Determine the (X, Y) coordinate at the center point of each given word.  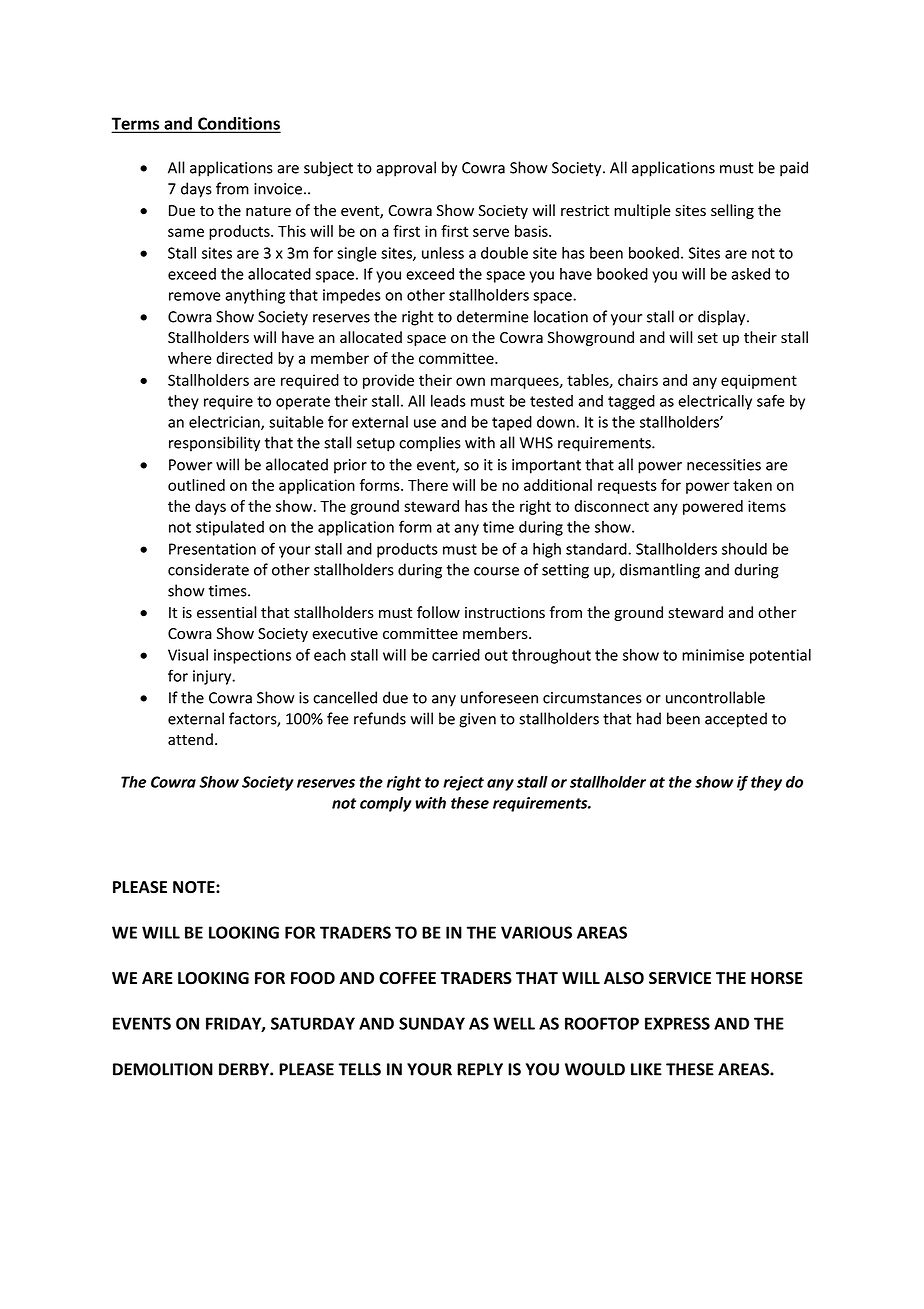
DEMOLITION (163, 1069)
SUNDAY (432, 1023)
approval (406, 169)
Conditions (238, 124)
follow (438, 612)
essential (227, 612)
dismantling (660, 571)
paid (794, 169)
